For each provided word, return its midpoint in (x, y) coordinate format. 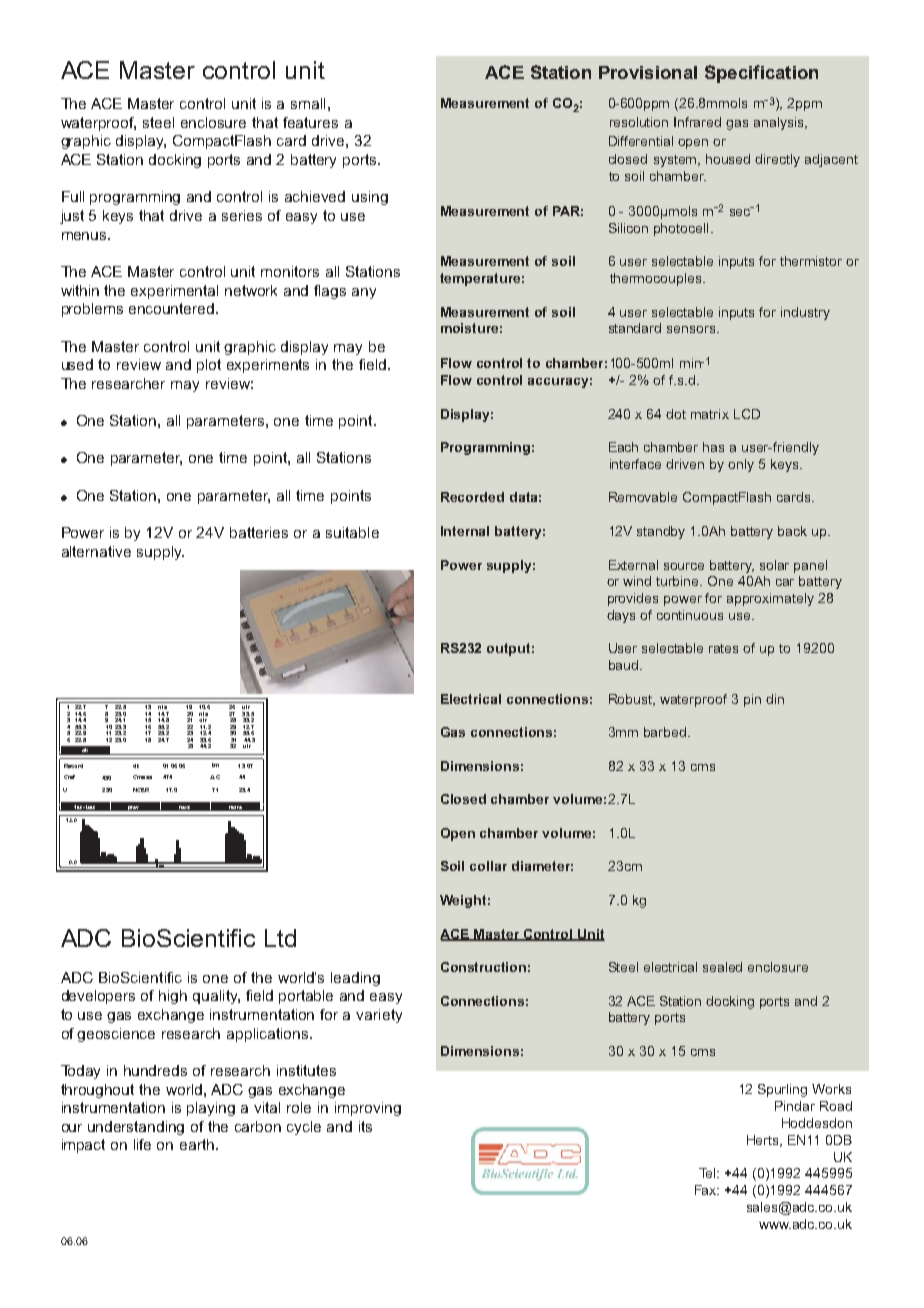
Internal (465, 531)
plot (209, 366)
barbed (665, 732)
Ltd (280, 938)
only (741, 465)
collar (488, 866)
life (142, 1144)
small (308, 103)
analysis (780, 123)
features (310, 122)
